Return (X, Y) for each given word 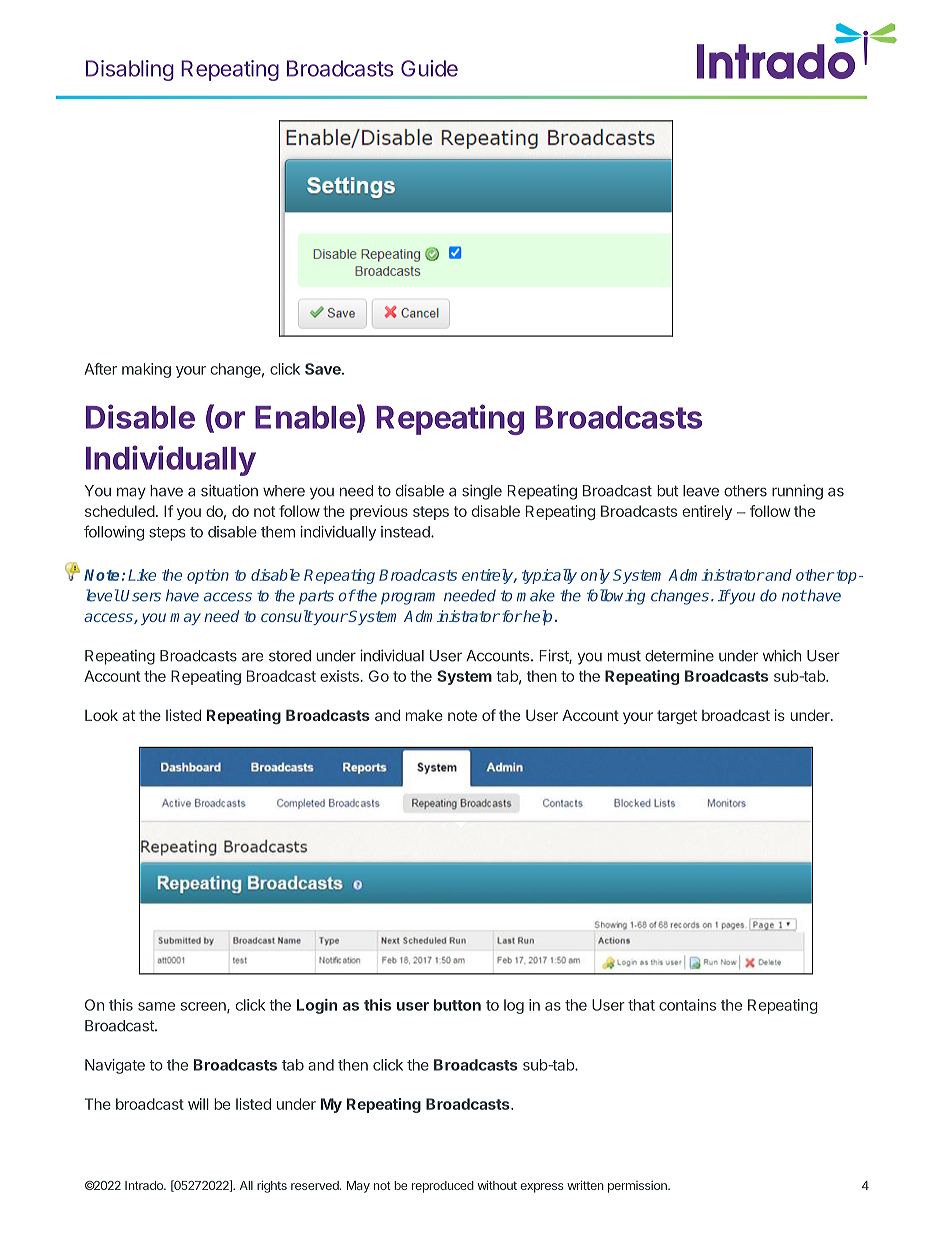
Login (317, 1006)
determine (679, 656)
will (198, 1104)
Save (324, 369)
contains (687, 1005)
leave (701, 491)
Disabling (130, 70)
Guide (429, 68)
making (146, 370)
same (156, 1006)
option (208, 576)
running (797, 492)
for (510, 616)
